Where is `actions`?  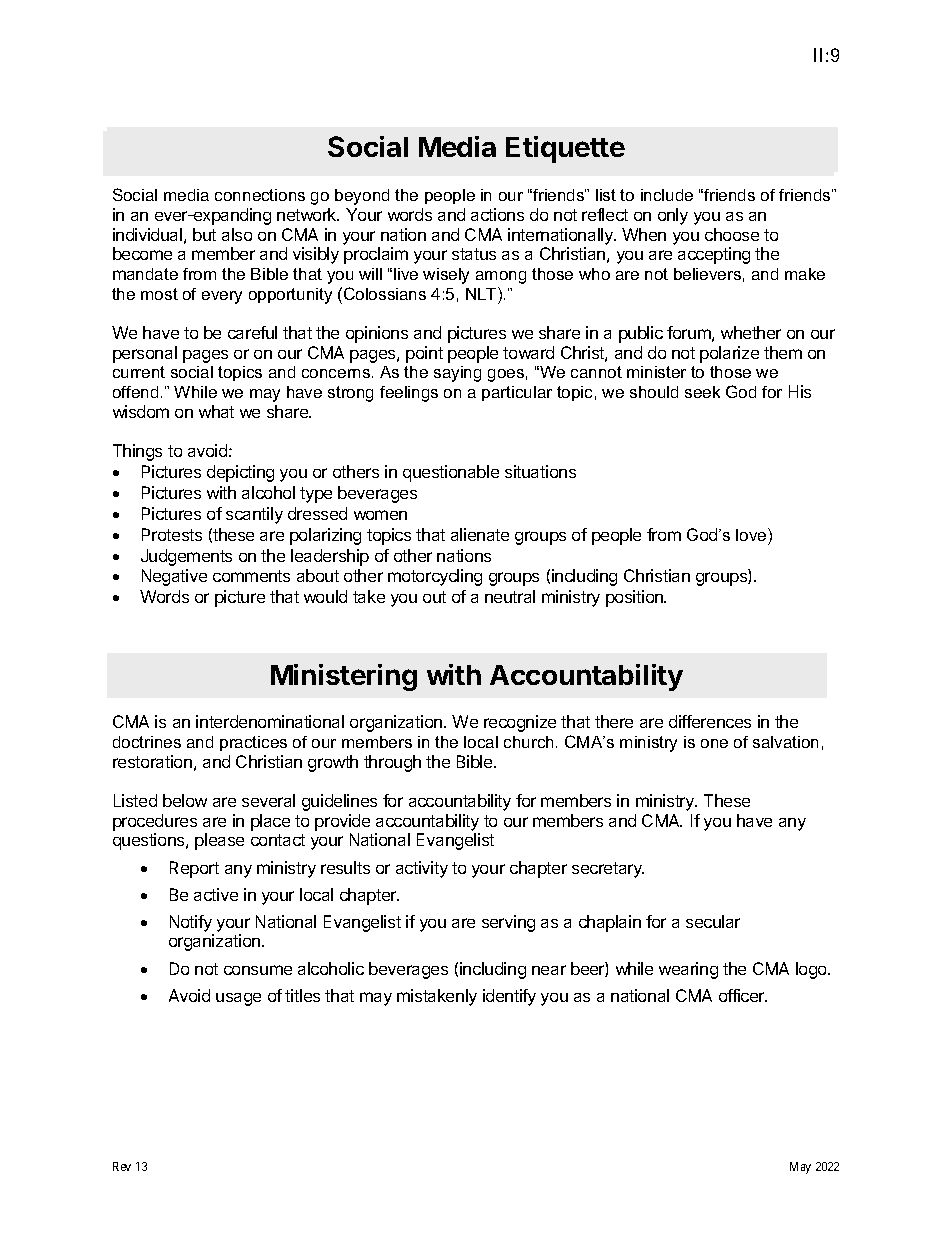
actions is located at coordinates (497, 214).
